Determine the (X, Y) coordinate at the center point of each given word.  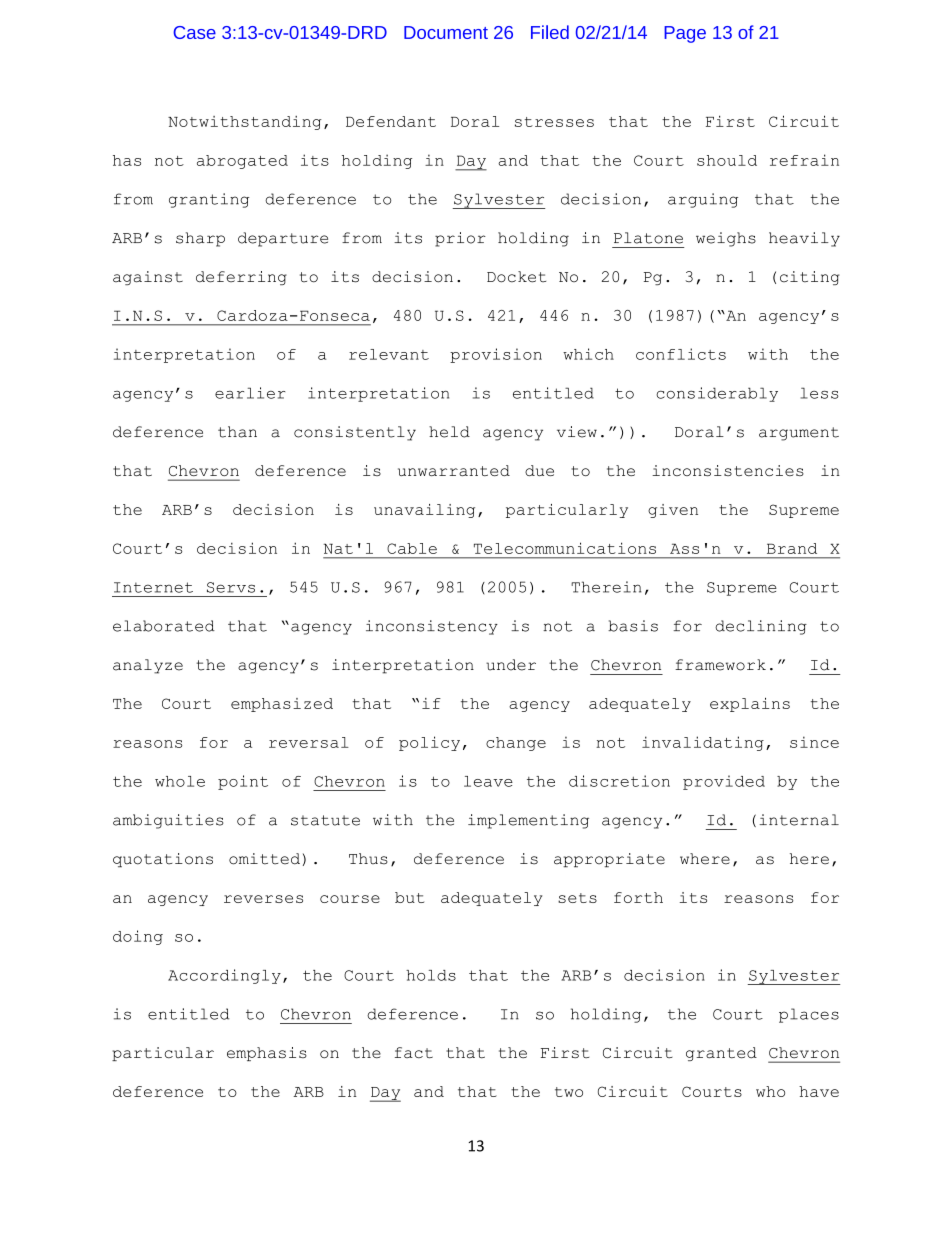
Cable (412, 548)
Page (685, 34)
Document (446, 32)
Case (194, 32)
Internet (153, 587)
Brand (792, 548)
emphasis (267, 1054)
